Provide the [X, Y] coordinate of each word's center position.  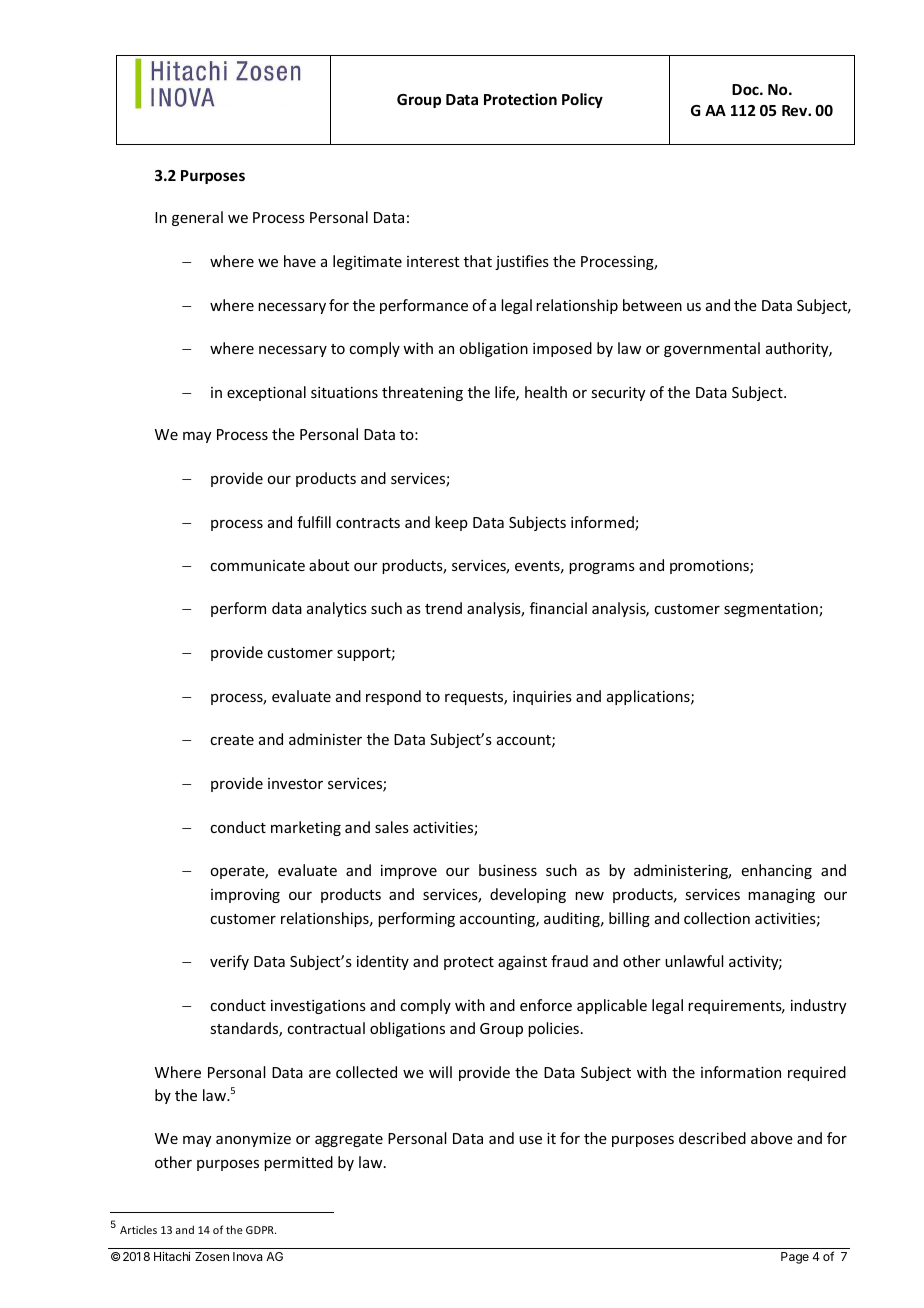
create [232, 740]
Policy [582, 100]
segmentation [772, 610]
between [652, 305]
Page [795, 1258]
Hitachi [172, 1256]
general [197, 218]
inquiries [542, 698]
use [530, 1140]
